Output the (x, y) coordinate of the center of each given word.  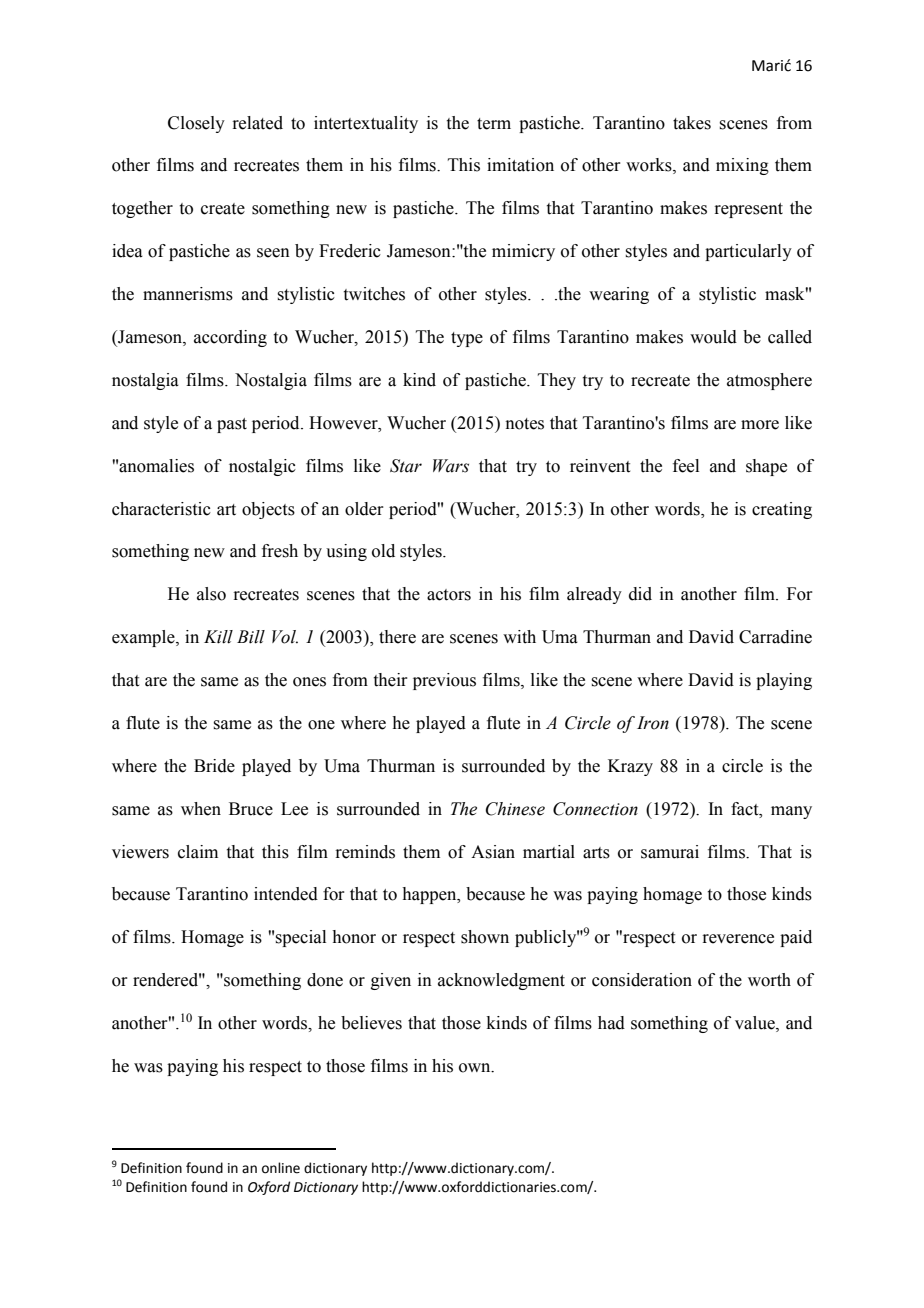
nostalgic (262, 467)
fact (746, 809)
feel (686, 466)
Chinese (515, 809)
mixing (742, 166)
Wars (451, 466)
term (494, 124)
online (281, 1168)
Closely (196, 124)
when (201, 809)
